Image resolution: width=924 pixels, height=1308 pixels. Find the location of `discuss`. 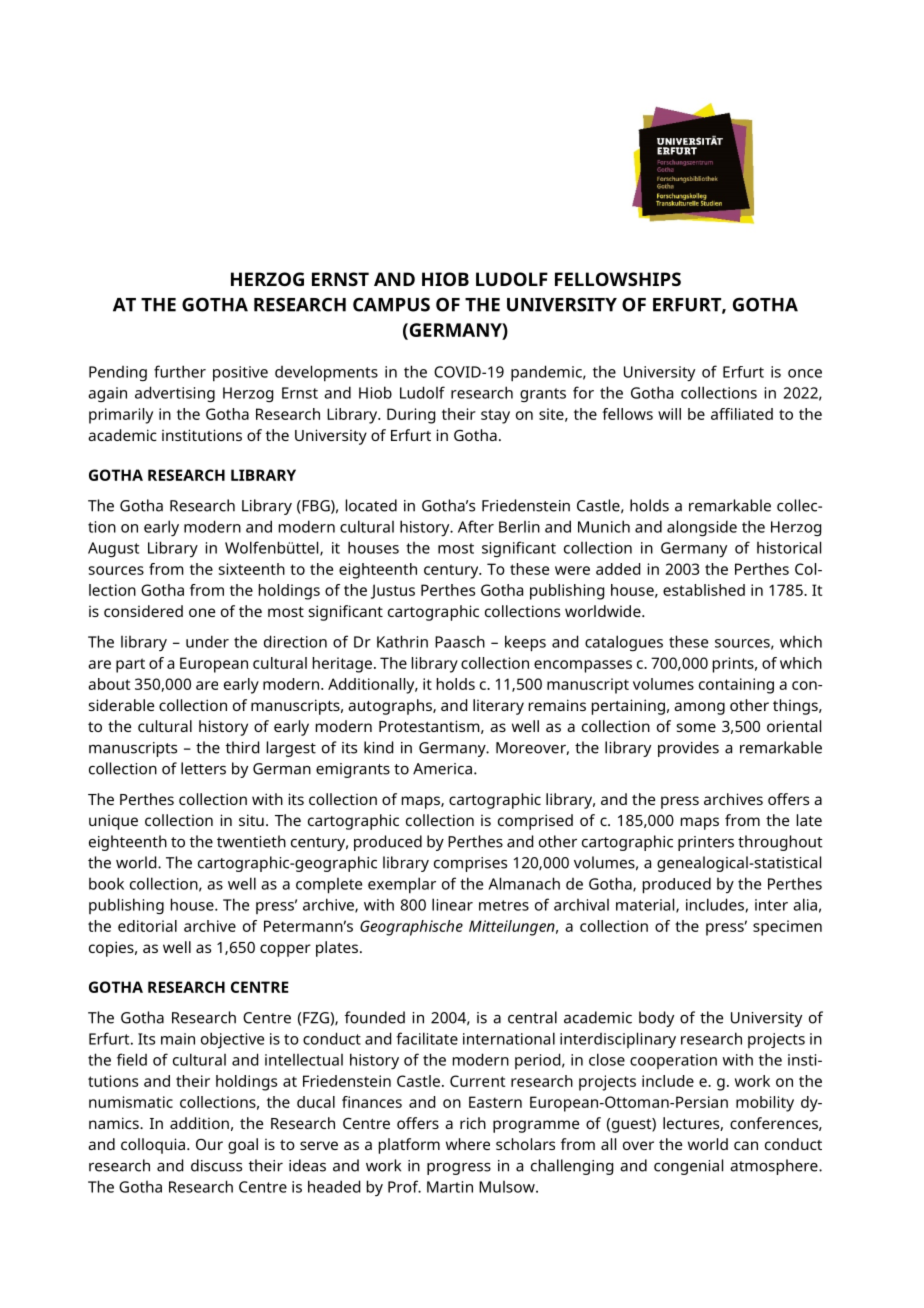

discuss is located at coordinates (216, 1165).
